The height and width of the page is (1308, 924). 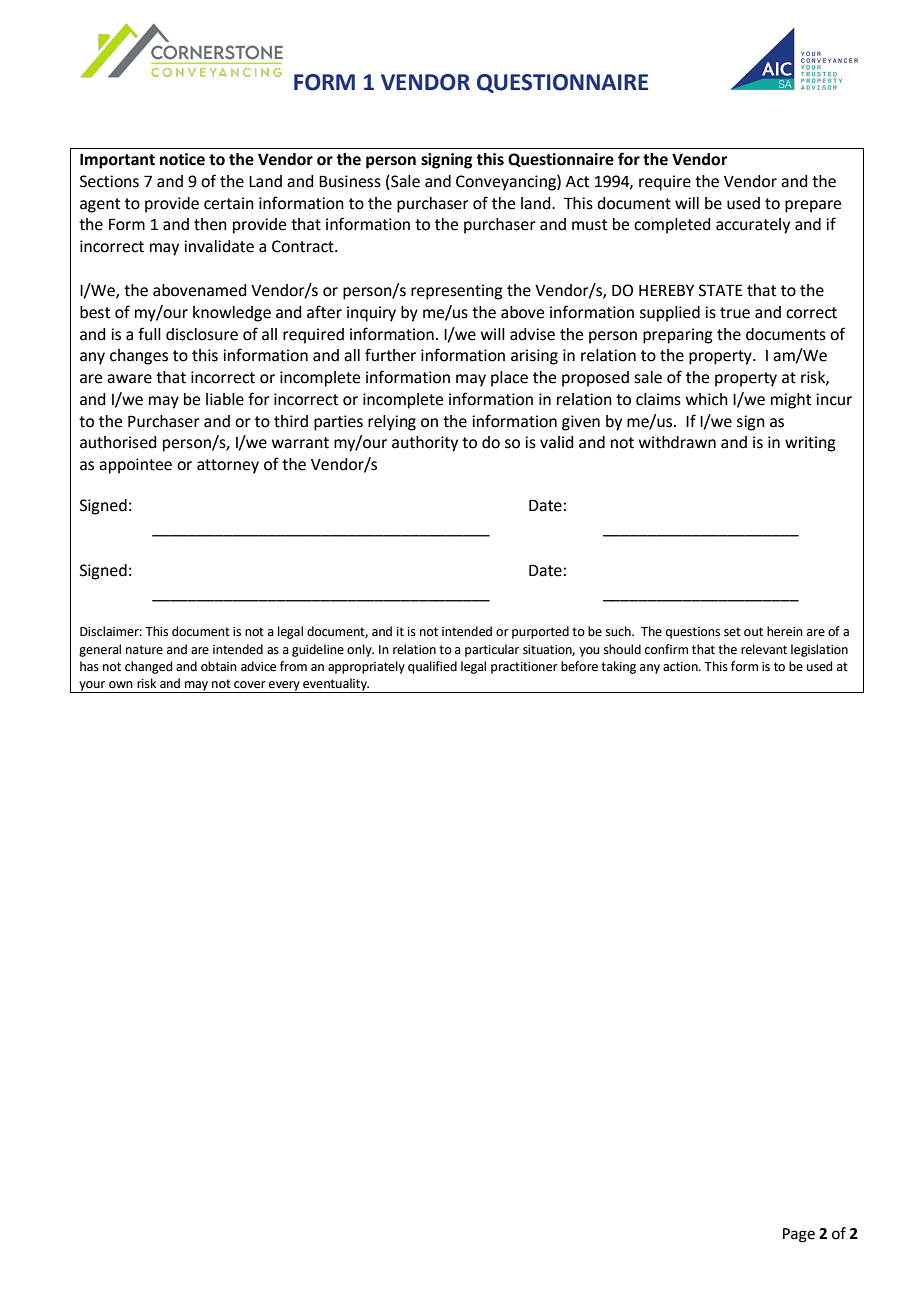 I want to click on action, so click(x=681, y=667).
